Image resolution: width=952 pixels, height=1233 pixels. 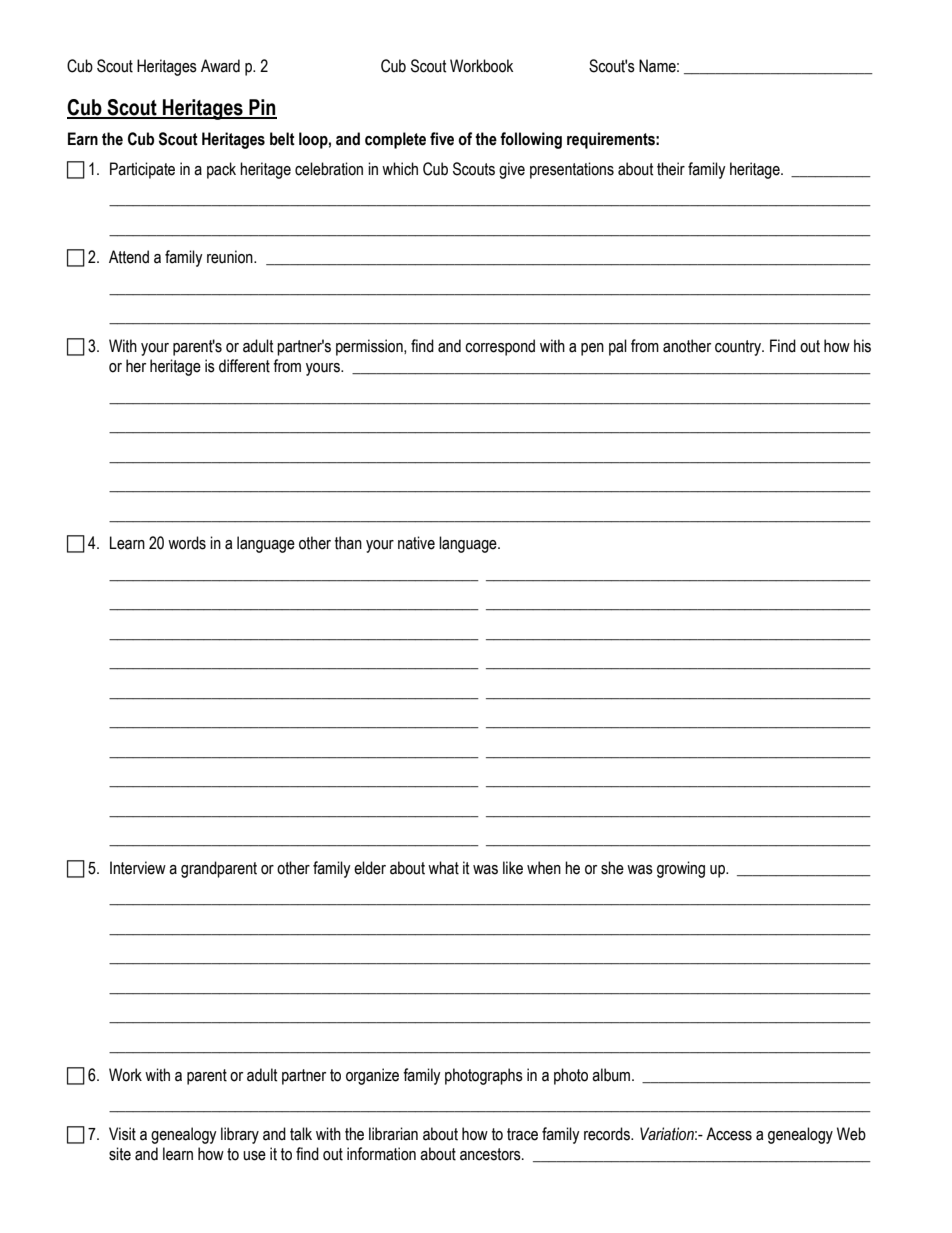 I want to click on following, so click(x=531, y=140).
